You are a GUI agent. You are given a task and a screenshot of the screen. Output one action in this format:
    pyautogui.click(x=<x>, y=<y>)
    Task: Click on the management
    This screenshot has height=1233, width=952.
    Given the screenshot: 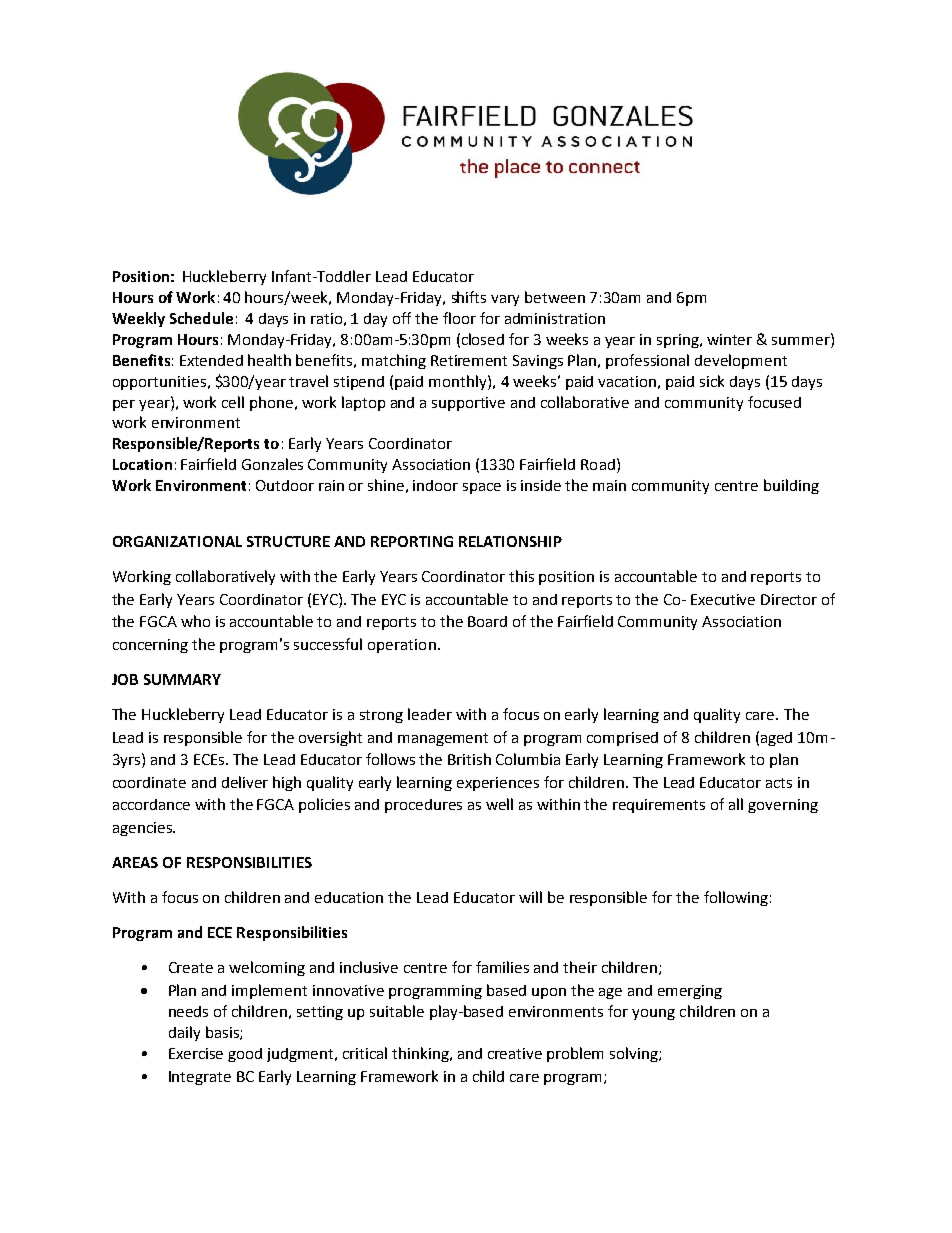 What is the action you would take?
    pyautogui.click(x=443, y=739)
